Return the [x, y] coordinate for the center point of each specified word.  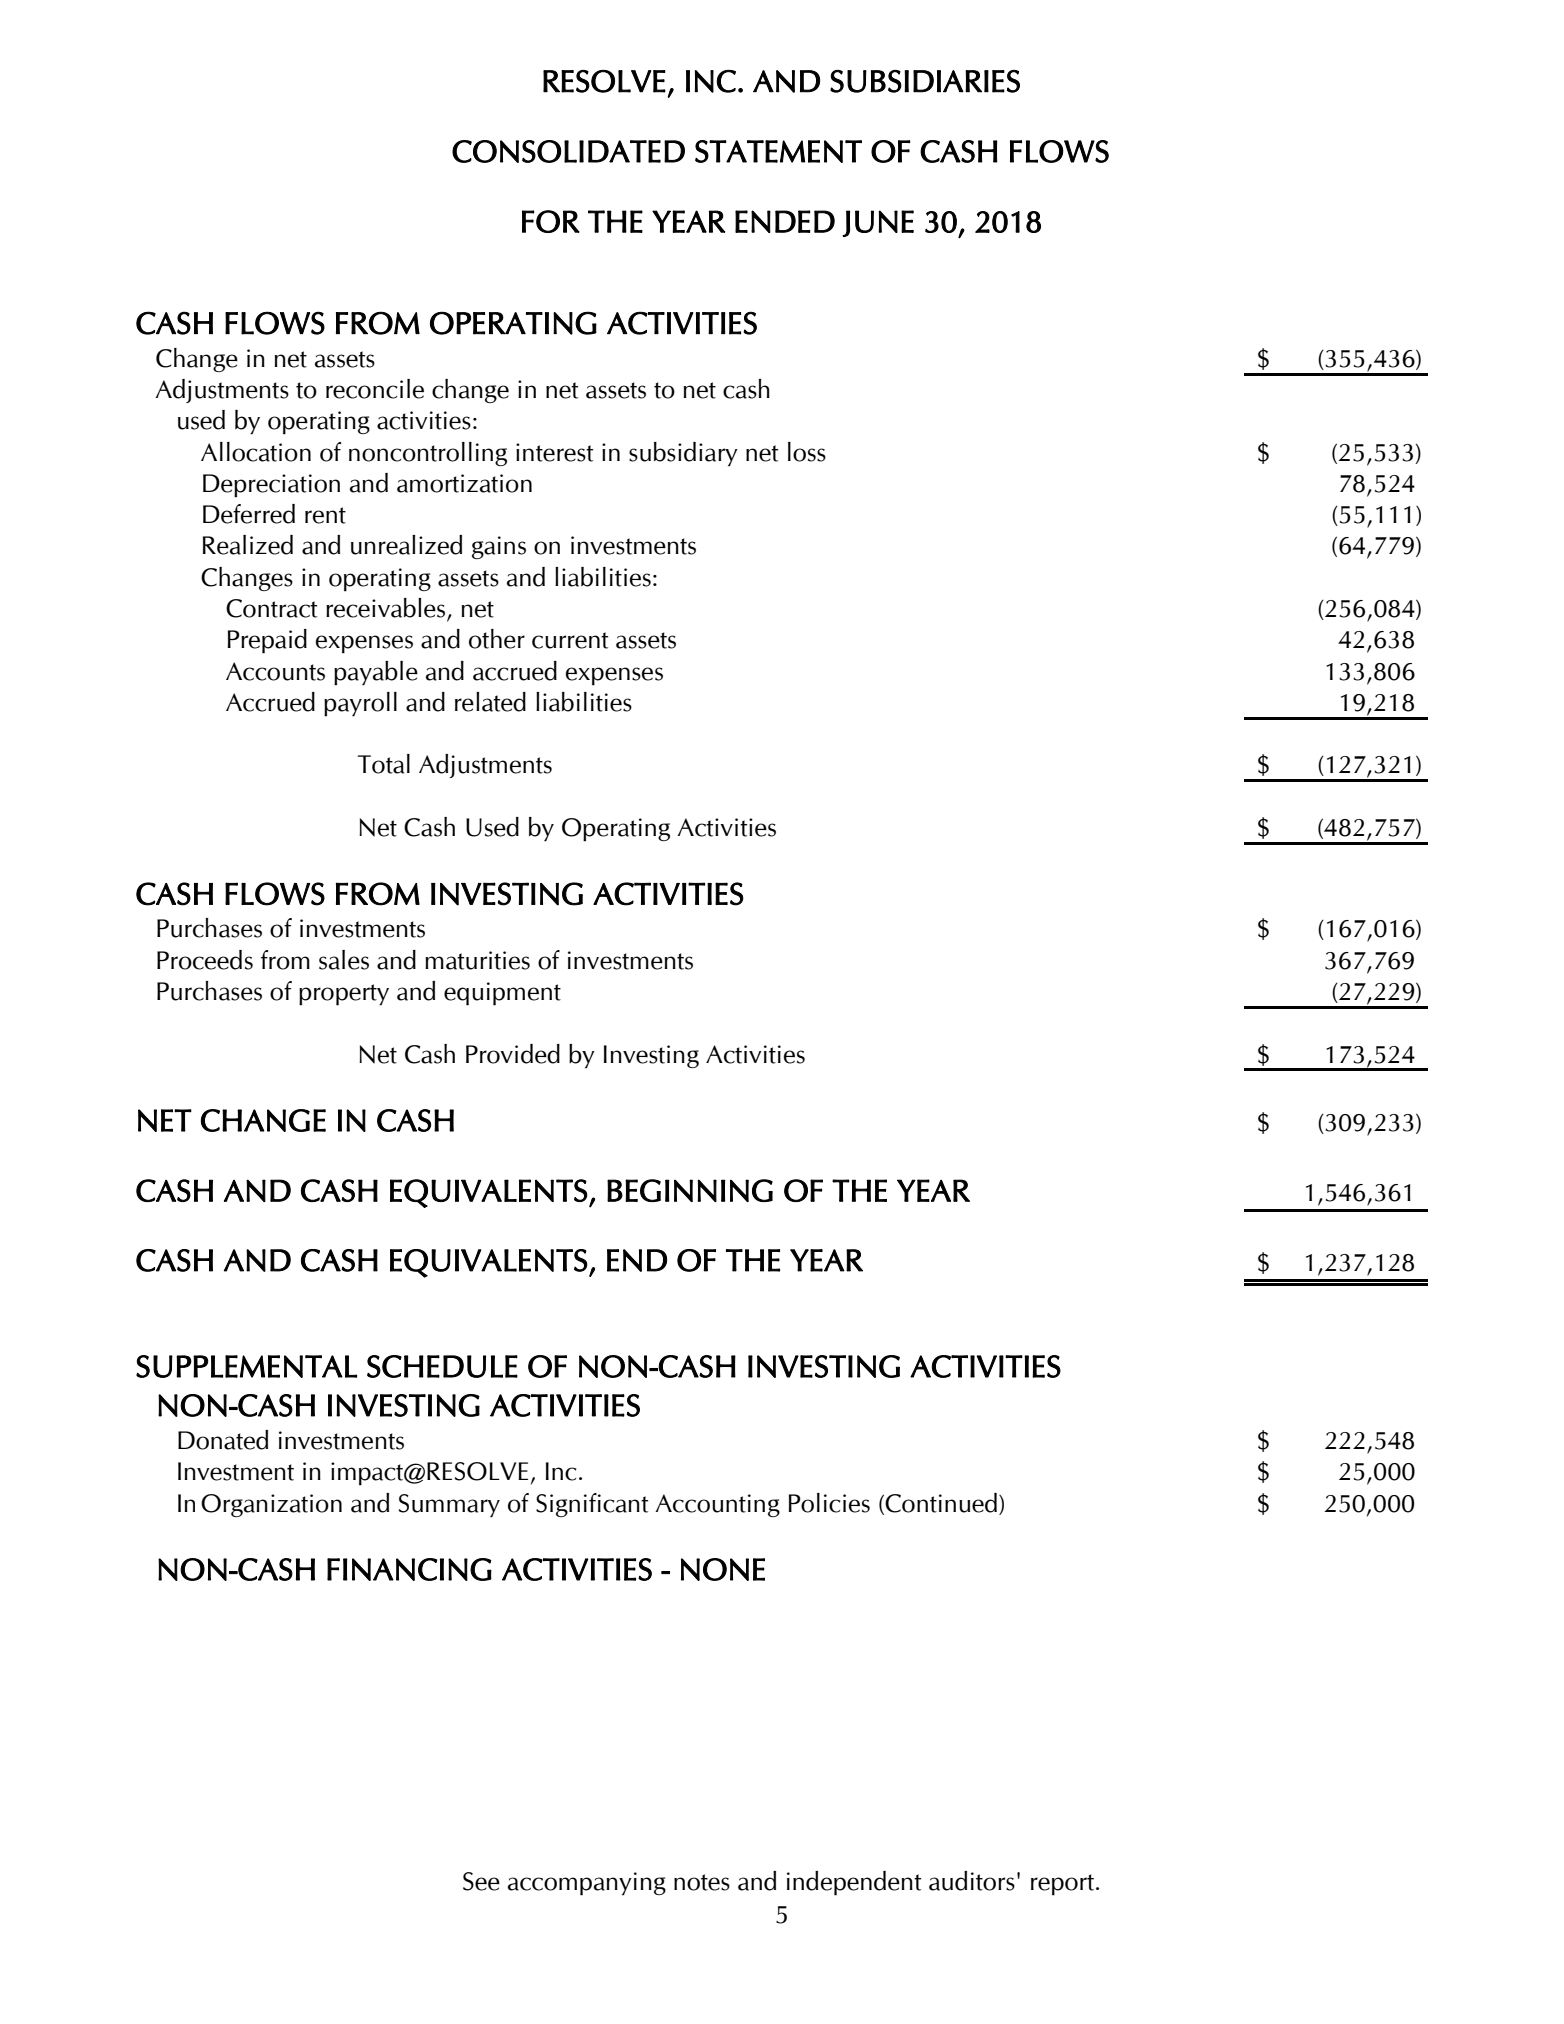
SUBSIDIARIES [925, 81]
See [481, 1881]
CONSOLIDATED [568, 151]
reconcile [375, 389]
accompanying [587, 1884]
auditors [972, 1881]
